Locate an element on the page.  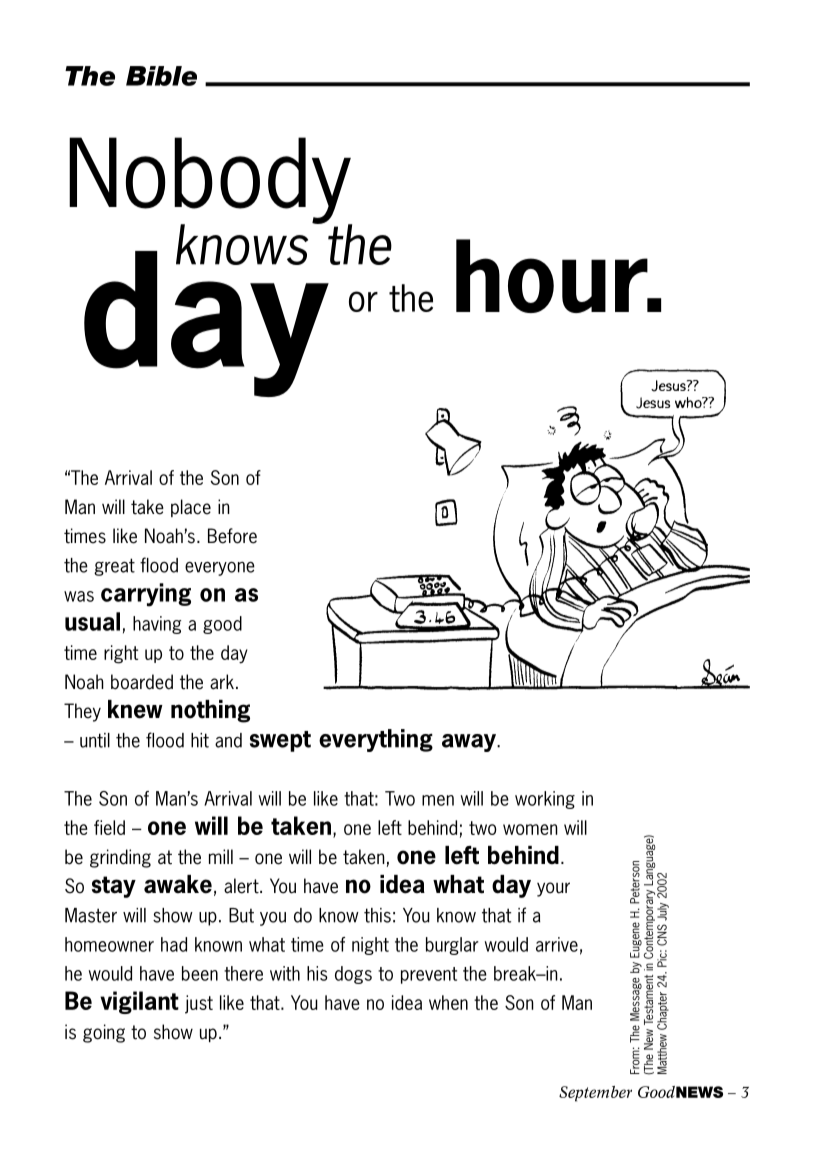
this is located at coordinates (377, 915).
